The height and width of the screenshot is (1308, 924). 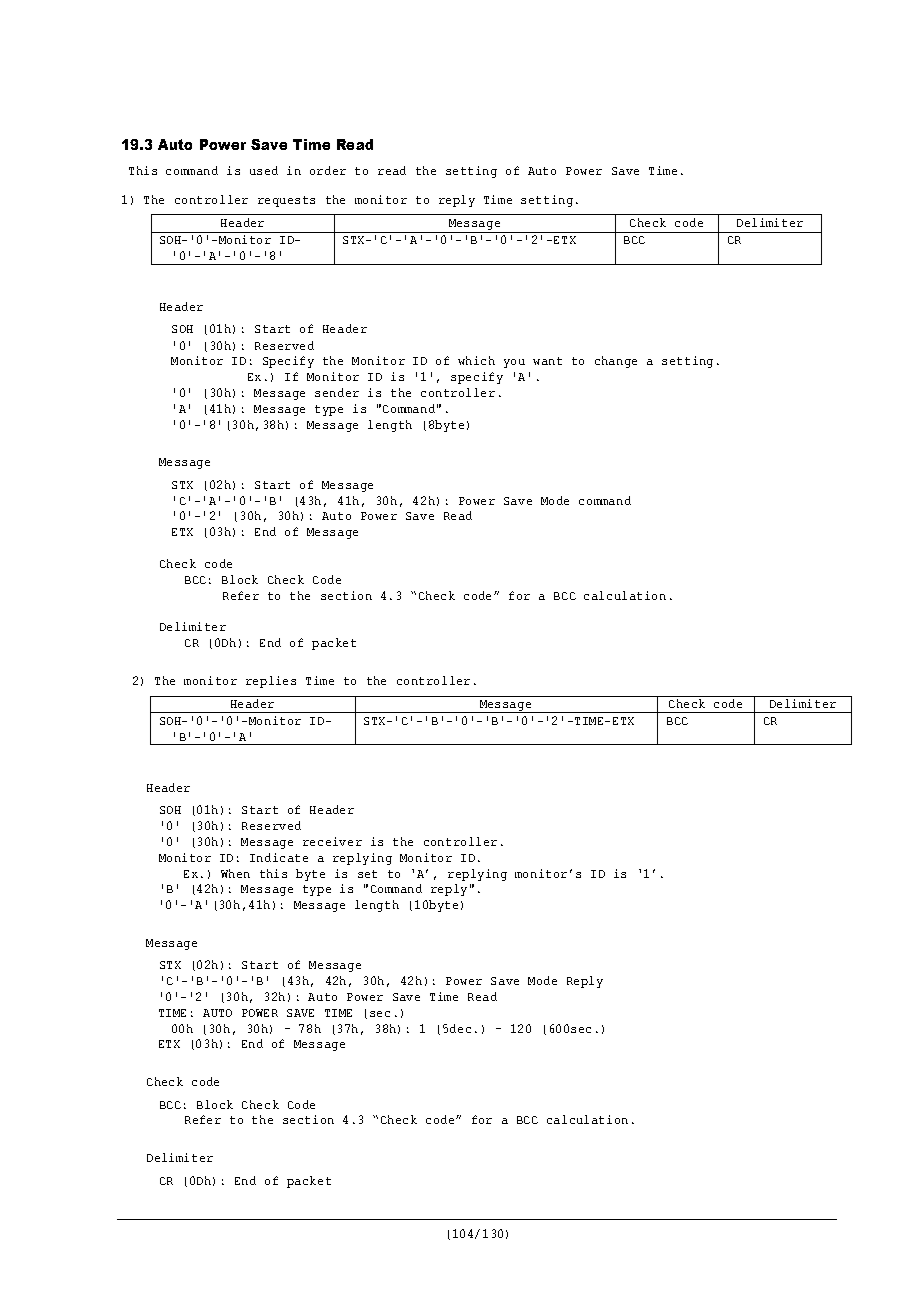 I want to click on want, so click(x=547, y=361).
